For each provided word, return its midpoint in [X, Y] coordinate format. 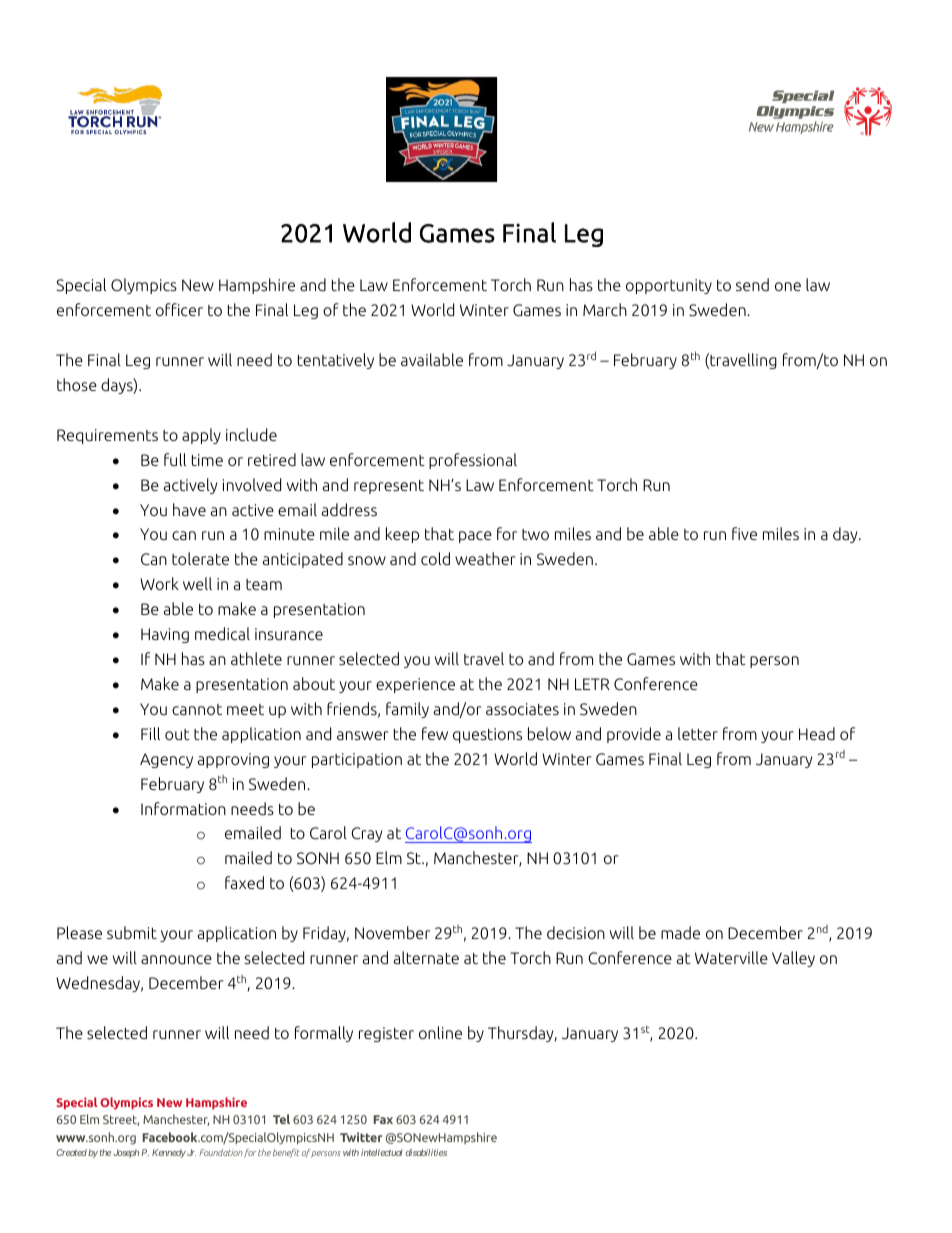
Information [183, 808]
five [744, 533]
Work [159, 583]
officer [179, 309]
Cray [366, 834]
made [680, 932]
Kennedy [169, 1153]
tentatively [336, 361]
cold [435, 558]
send [752, 284]
